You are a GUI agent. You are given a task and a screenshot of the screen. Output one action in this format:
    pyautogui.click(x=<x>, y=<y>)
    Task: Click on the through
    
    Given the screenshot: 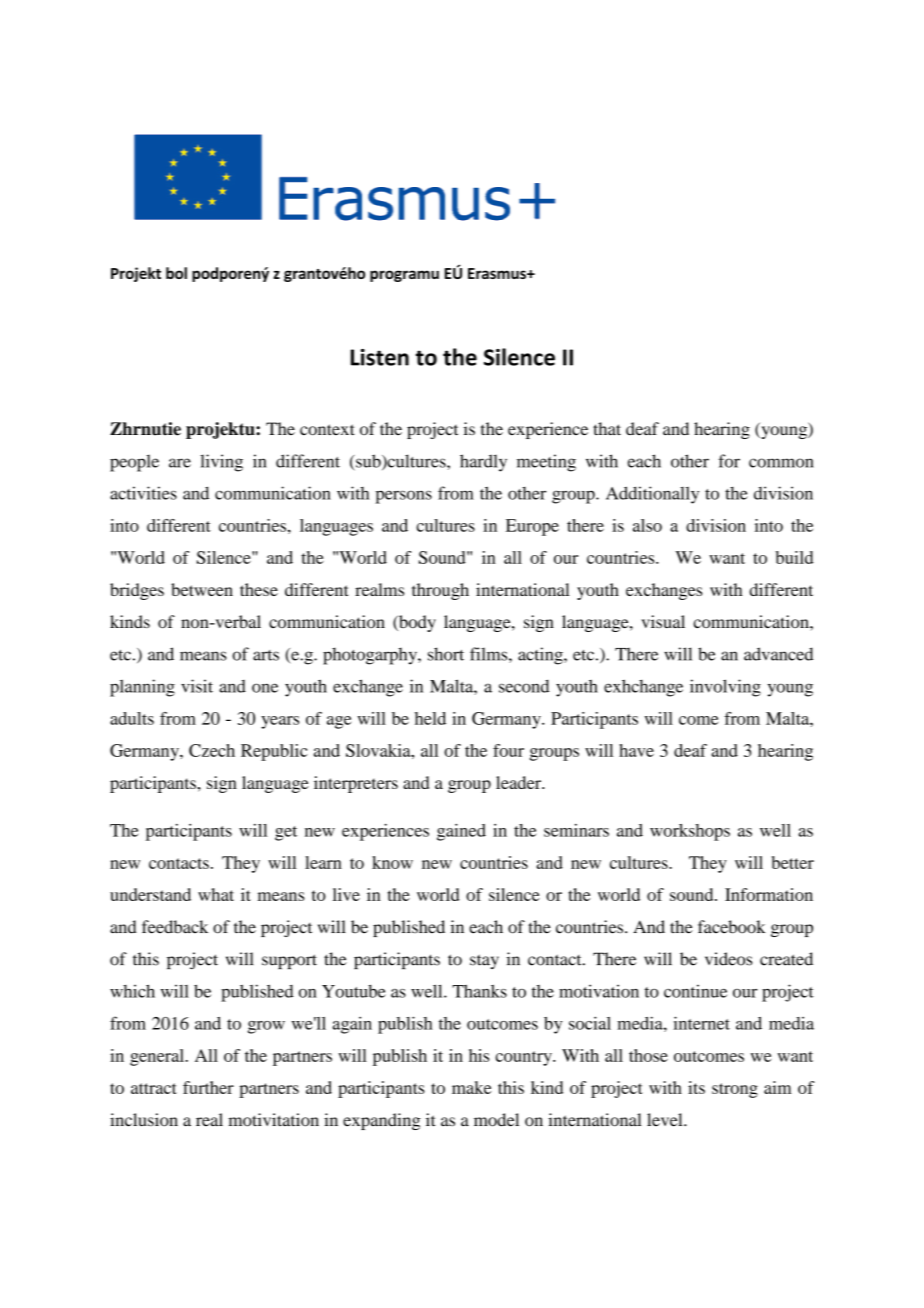 What is the action you would take?
    pyautogui.click(x=440, y=591)
